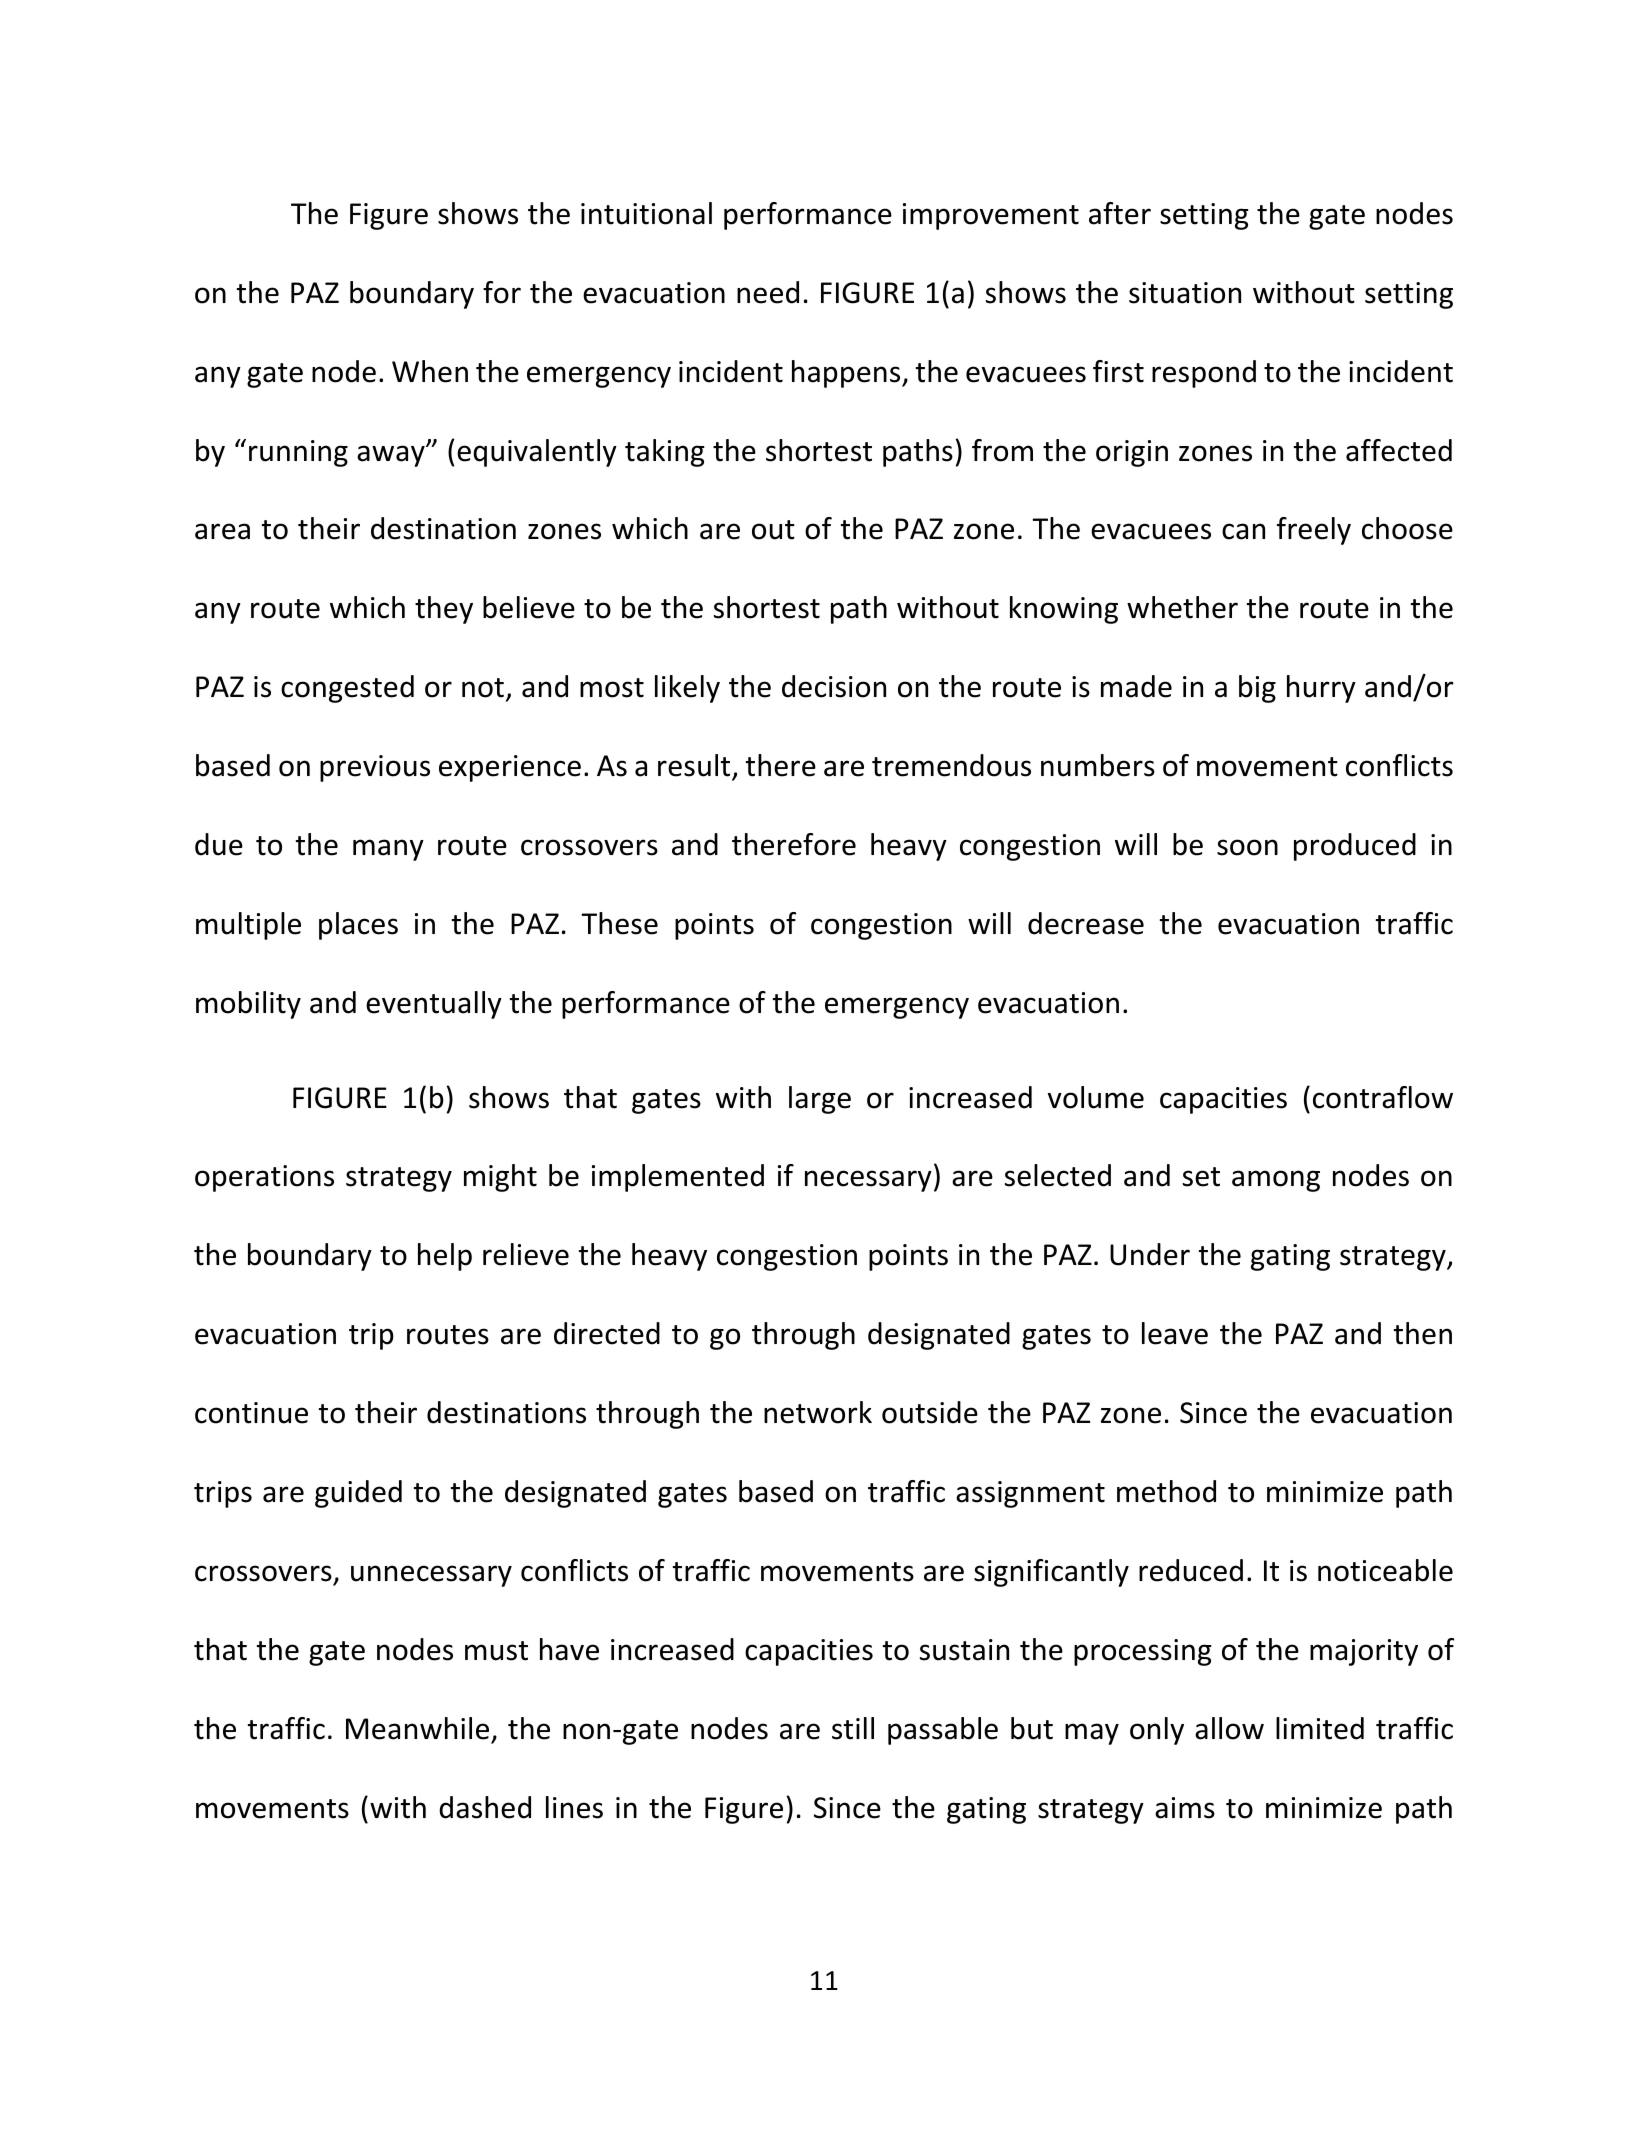  What do you see at coordinates (834, 686) in the image?
I see `decision` at bounding box center [834, 686].
